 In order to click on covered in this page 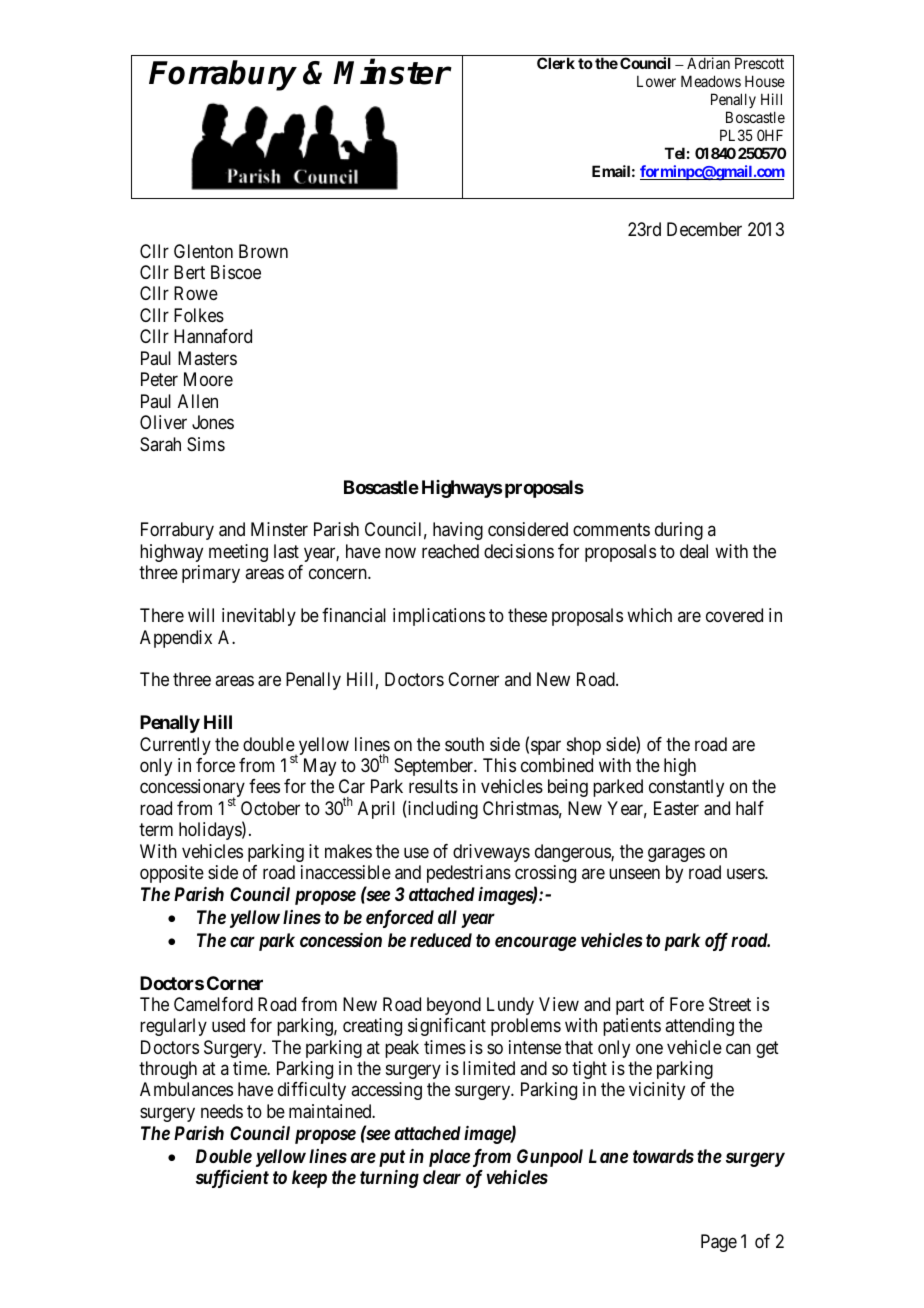, I will do `click(734, 615)`.
